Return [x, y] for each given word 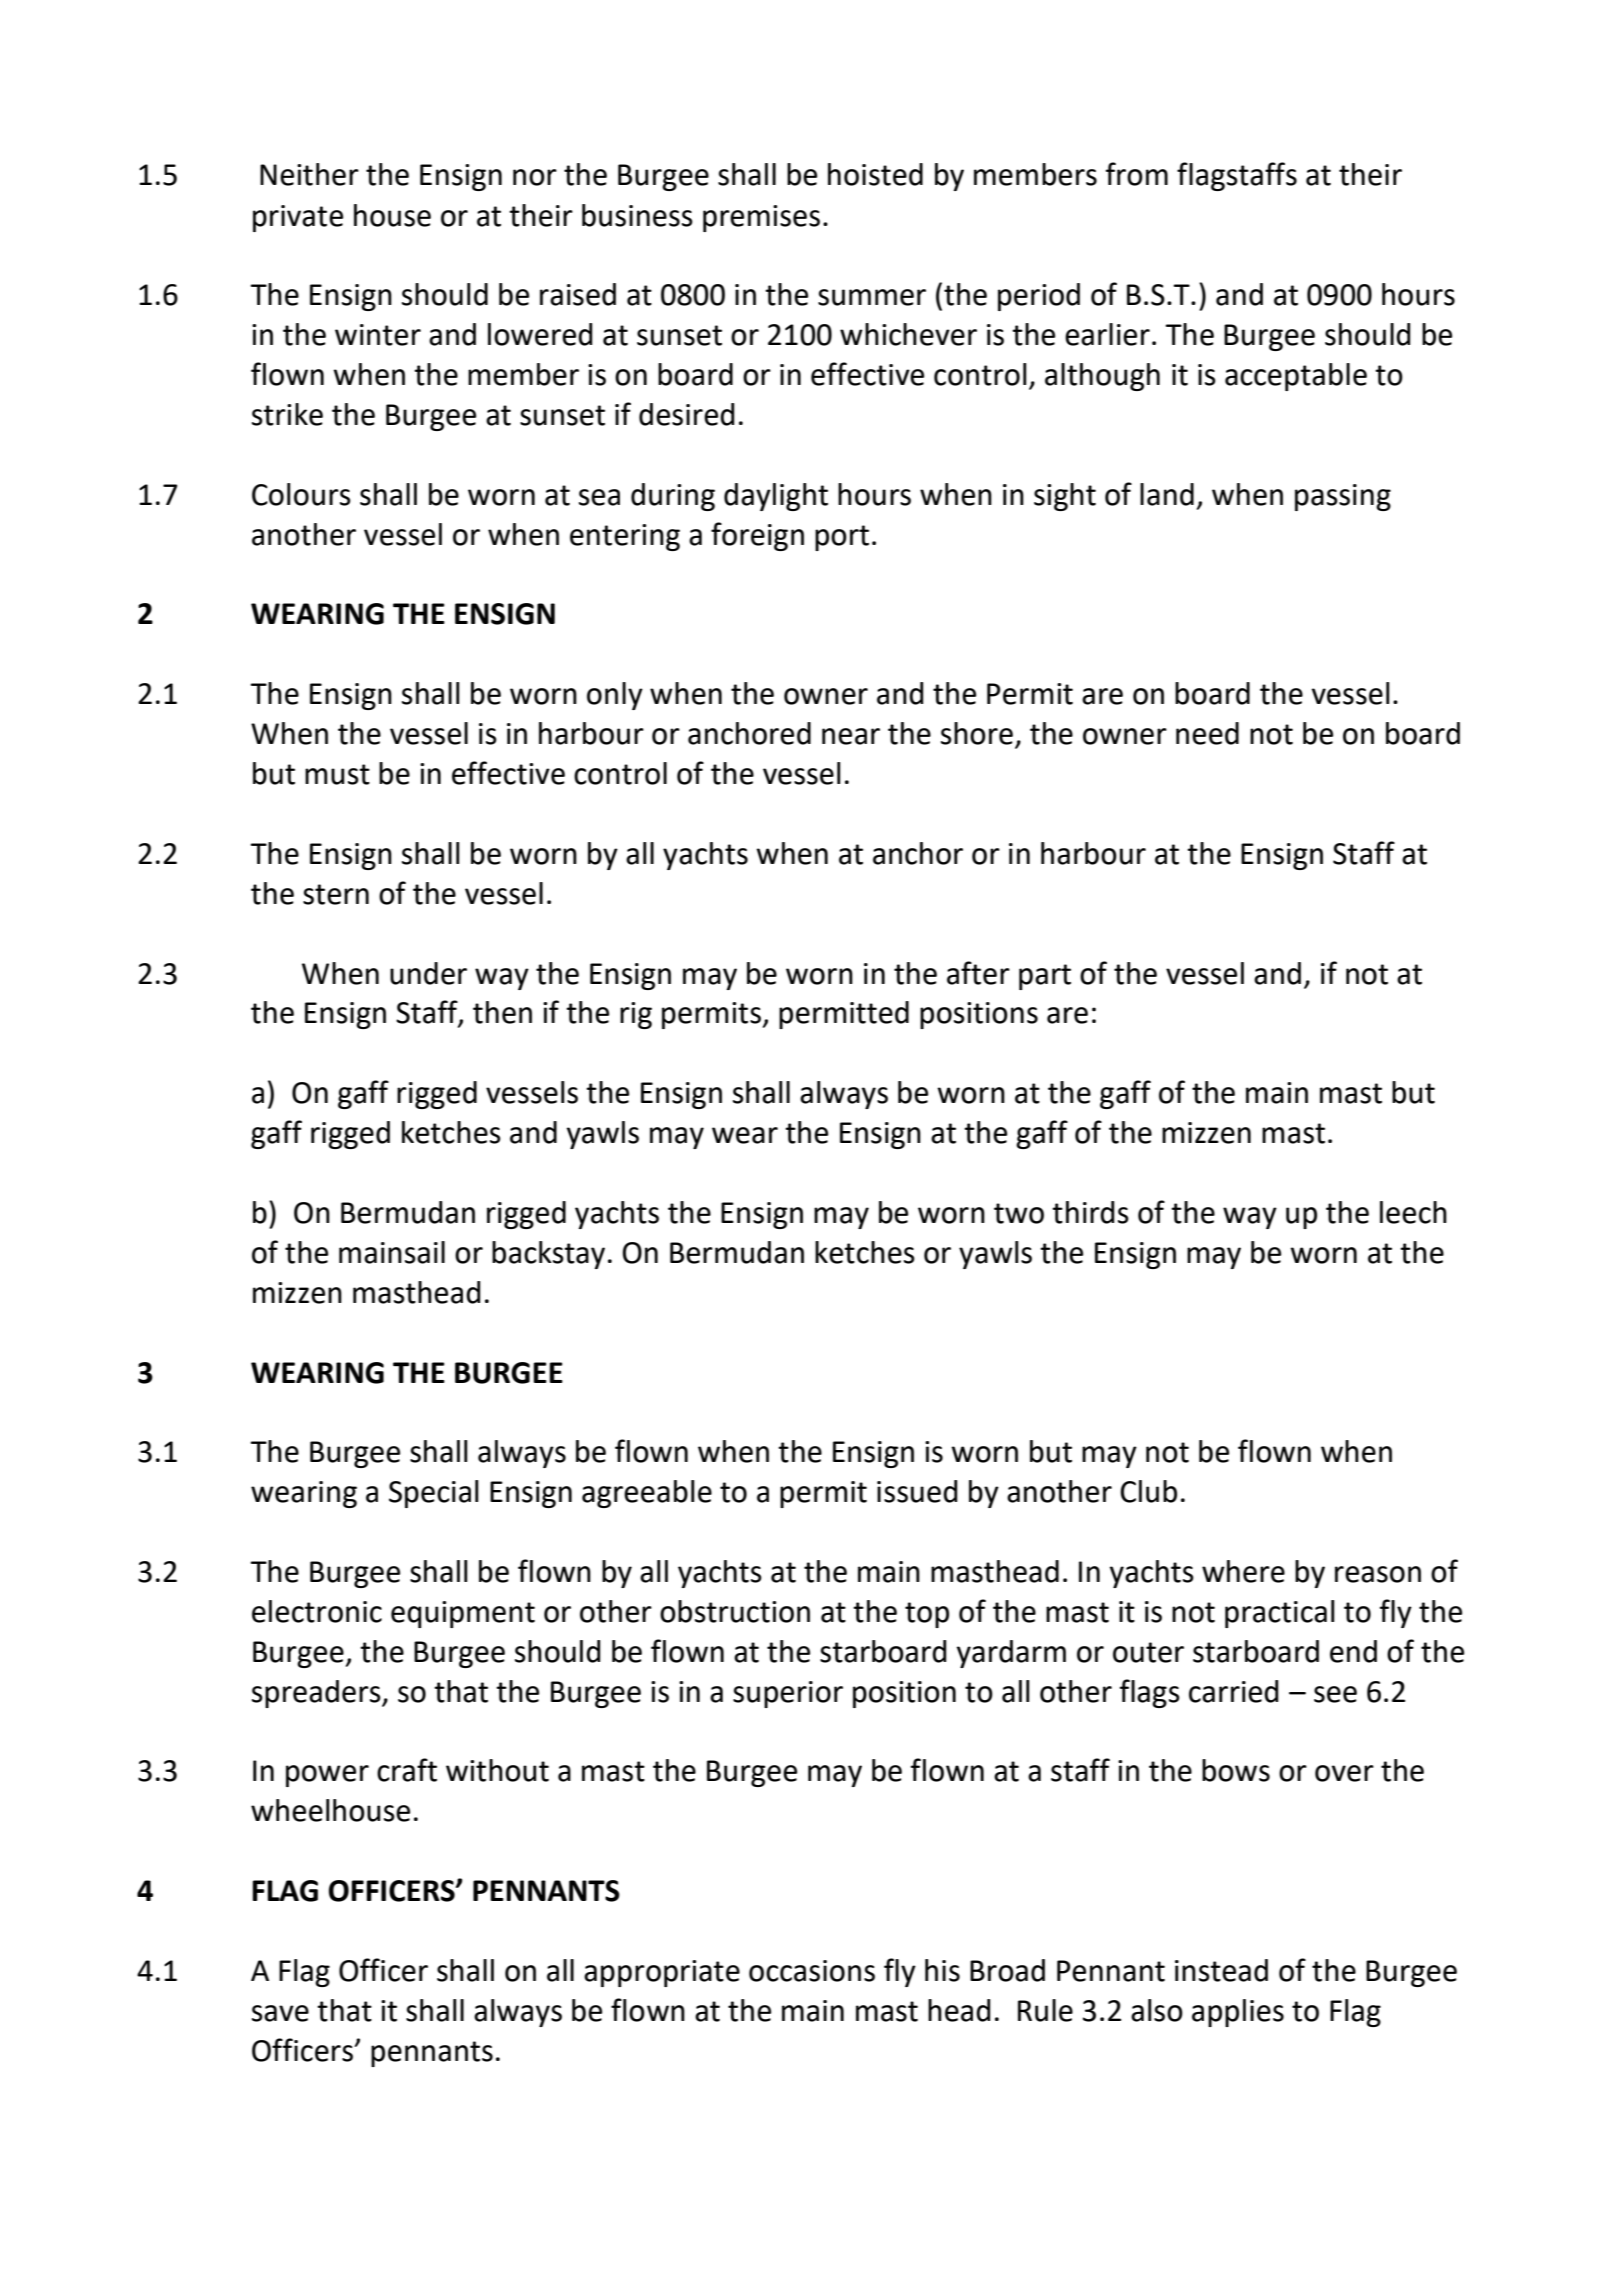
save [280, 2013]
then [502, 1012]
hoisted [875, 174]
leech [1413, 1212]
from [1137, 174]
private [298, 218]
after [978, 973]
